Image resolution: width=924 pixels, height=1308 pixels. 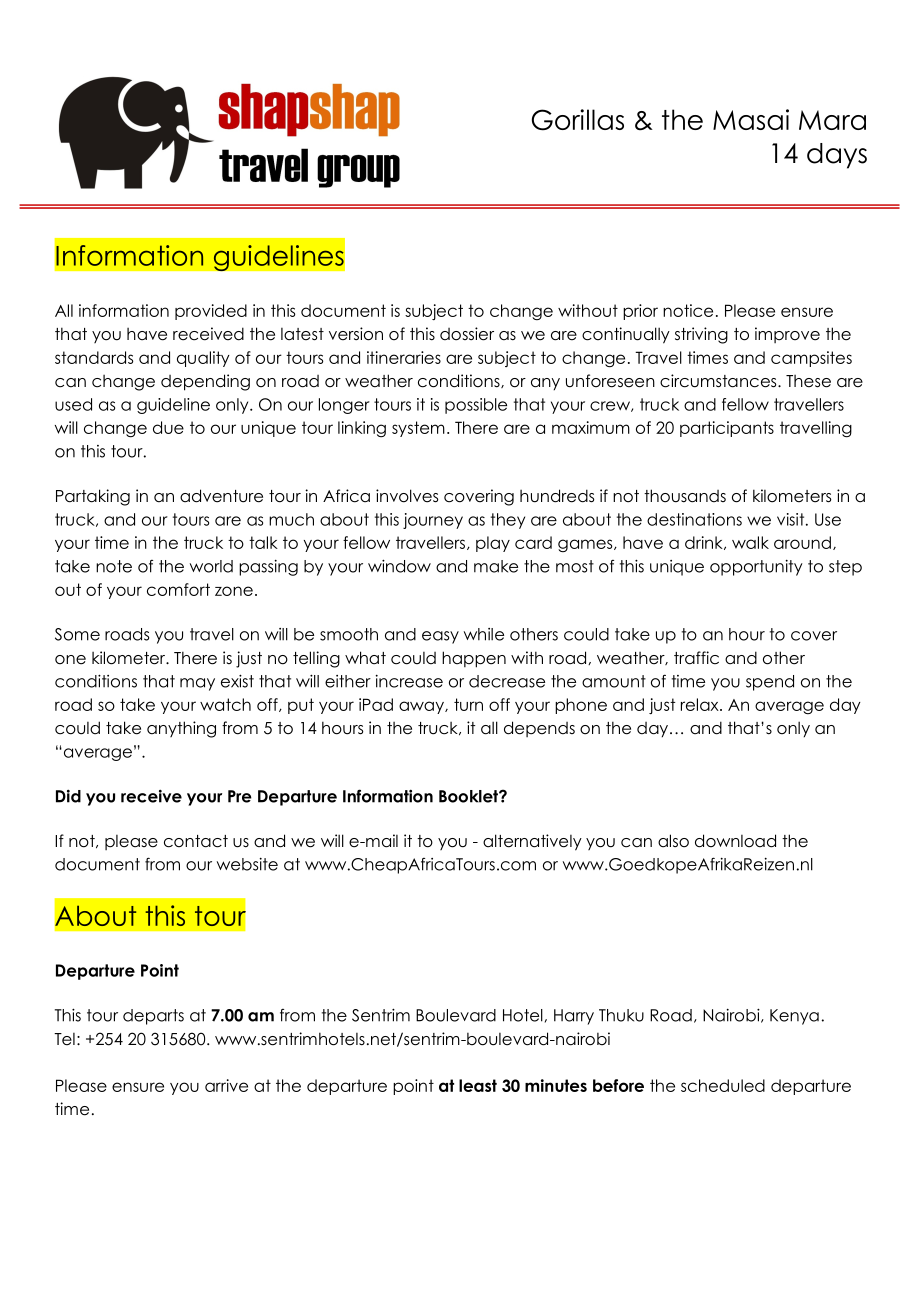 What do you see at coordinates (211, 312) in the screenshot?
I see `provided` at bounding box center [211, 312].
